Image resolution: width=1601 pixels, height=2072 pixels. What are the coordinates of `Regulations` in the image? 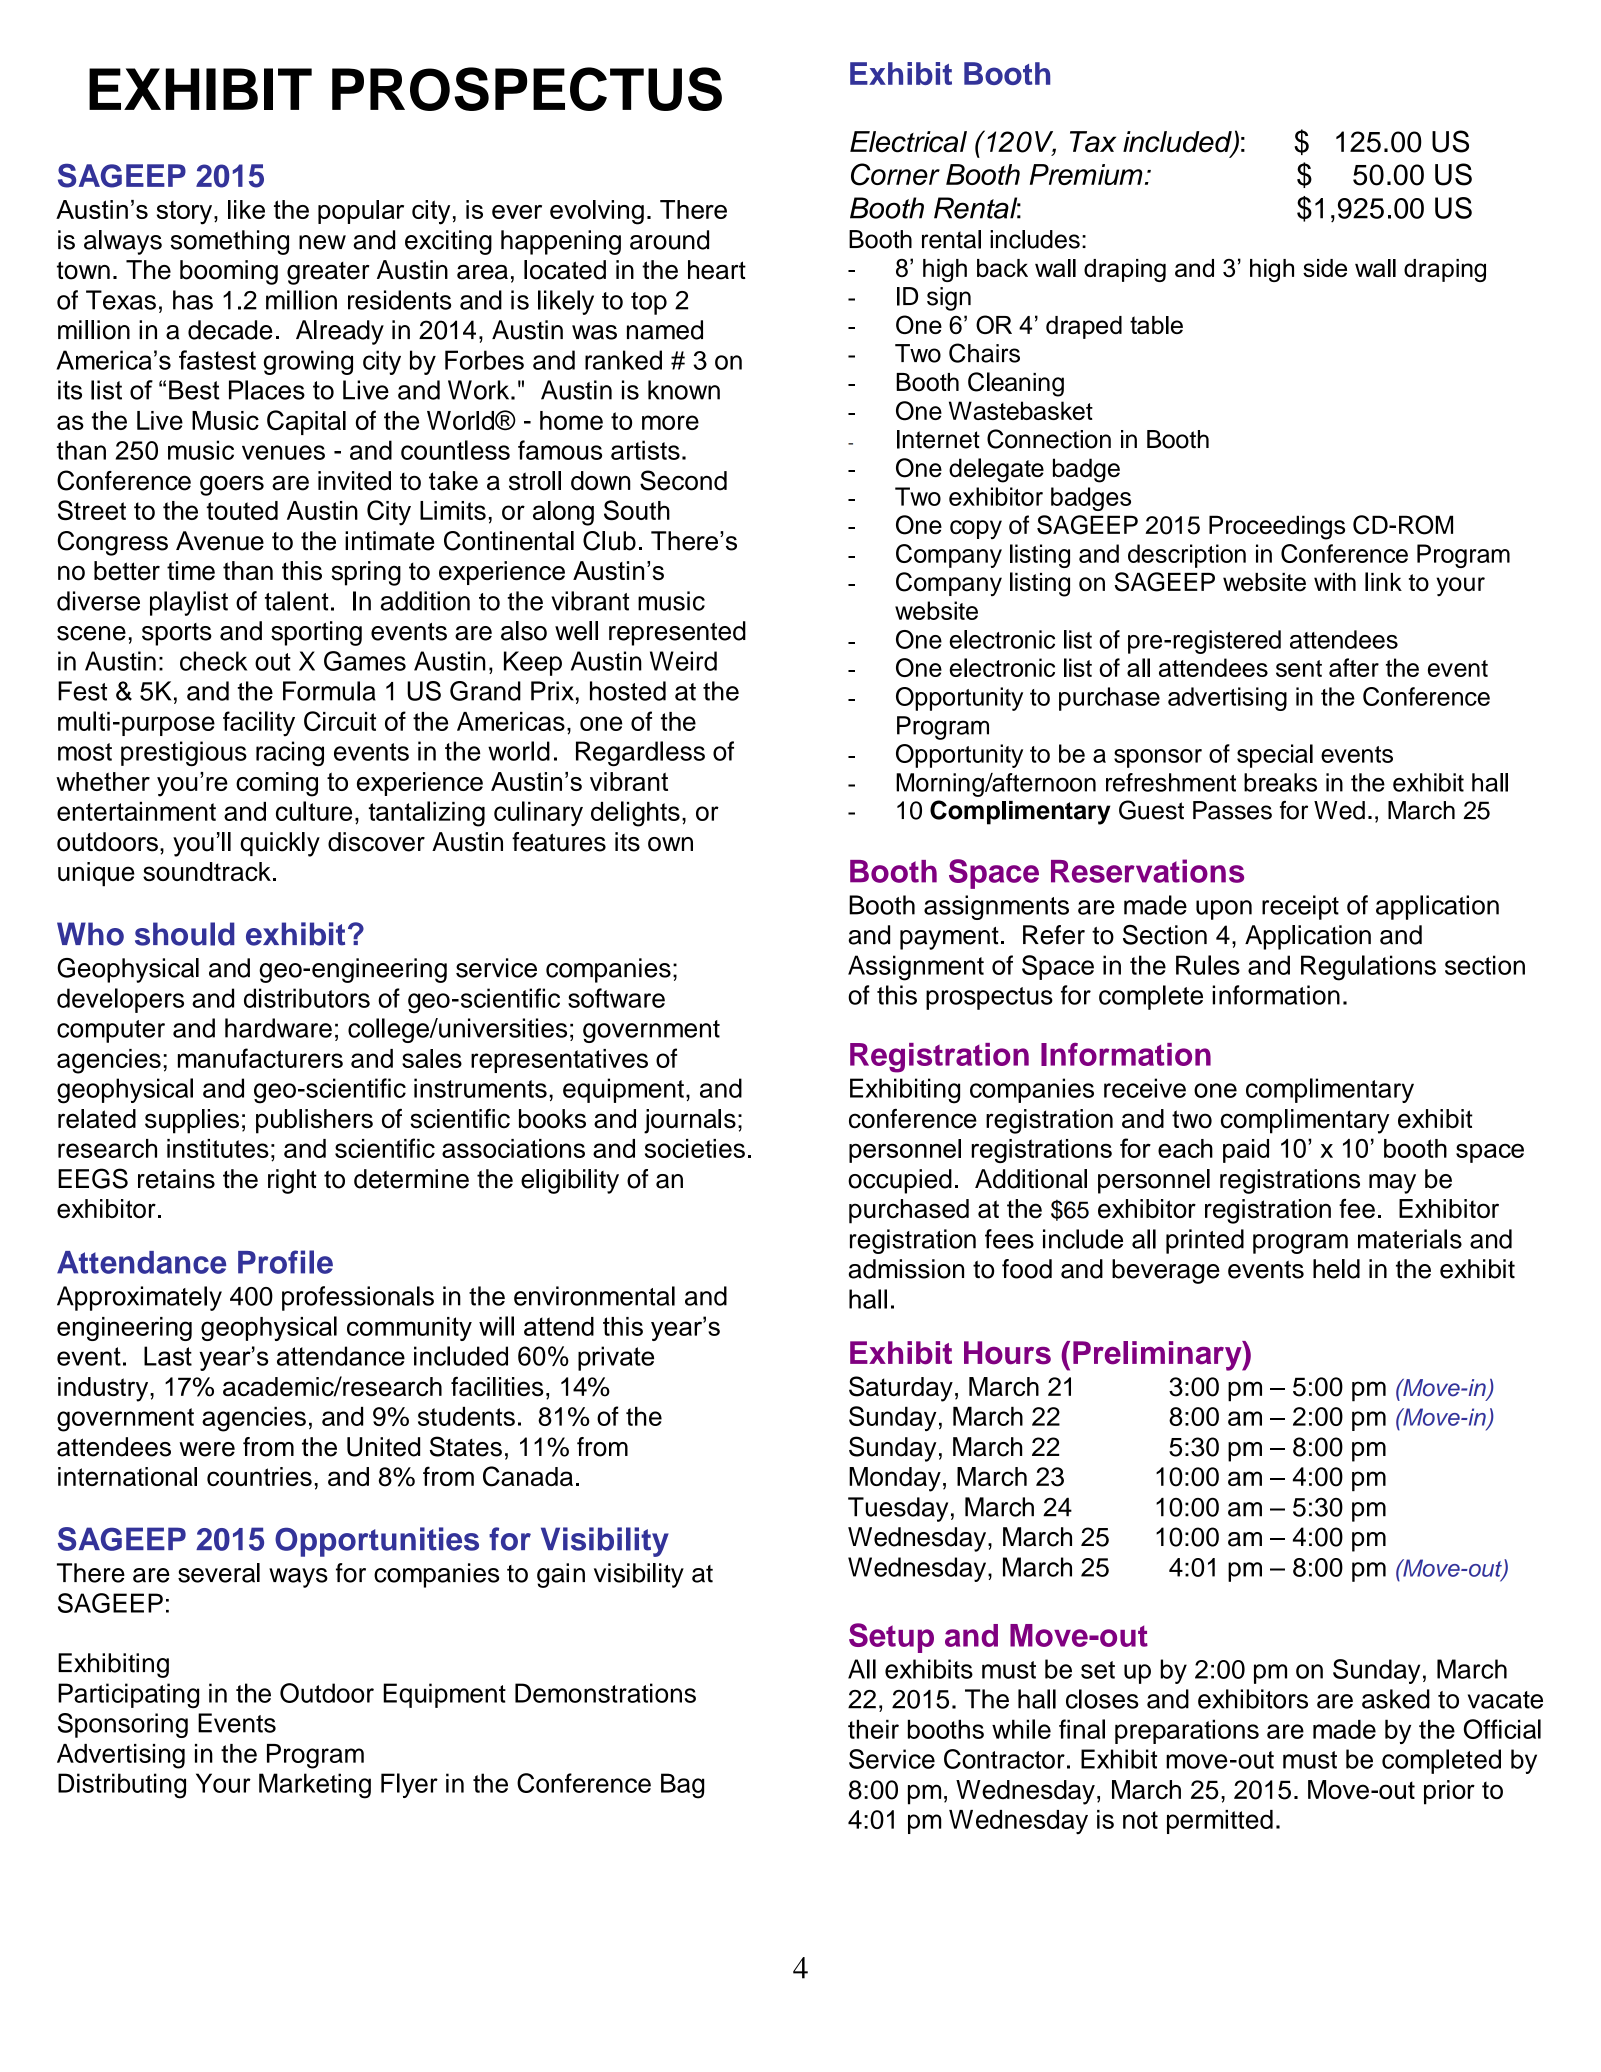 It's located at (1368, 968).
